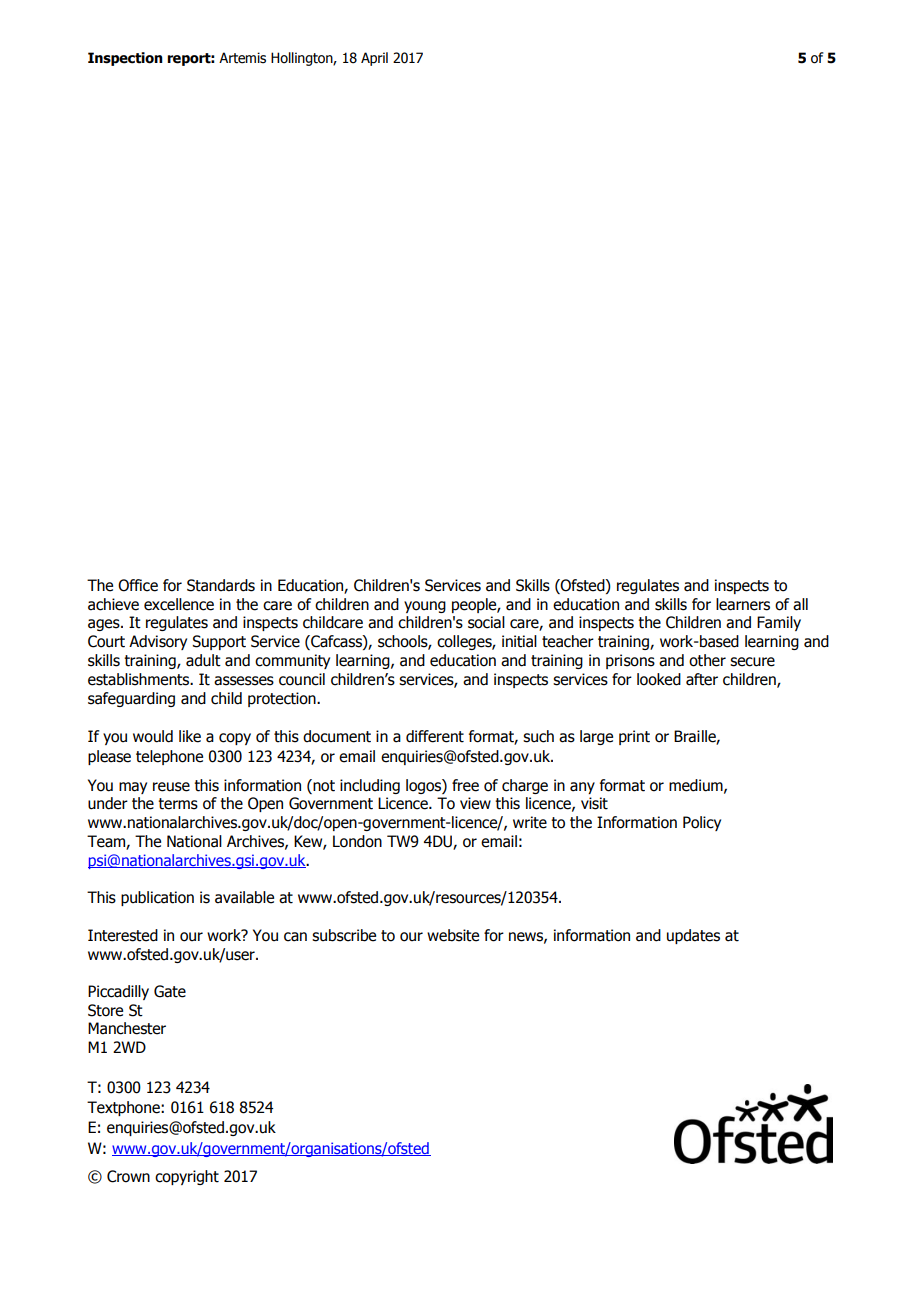  Describe the element at coordinates (344, 935) in the screenshot. I see `subscribe` at that location.
